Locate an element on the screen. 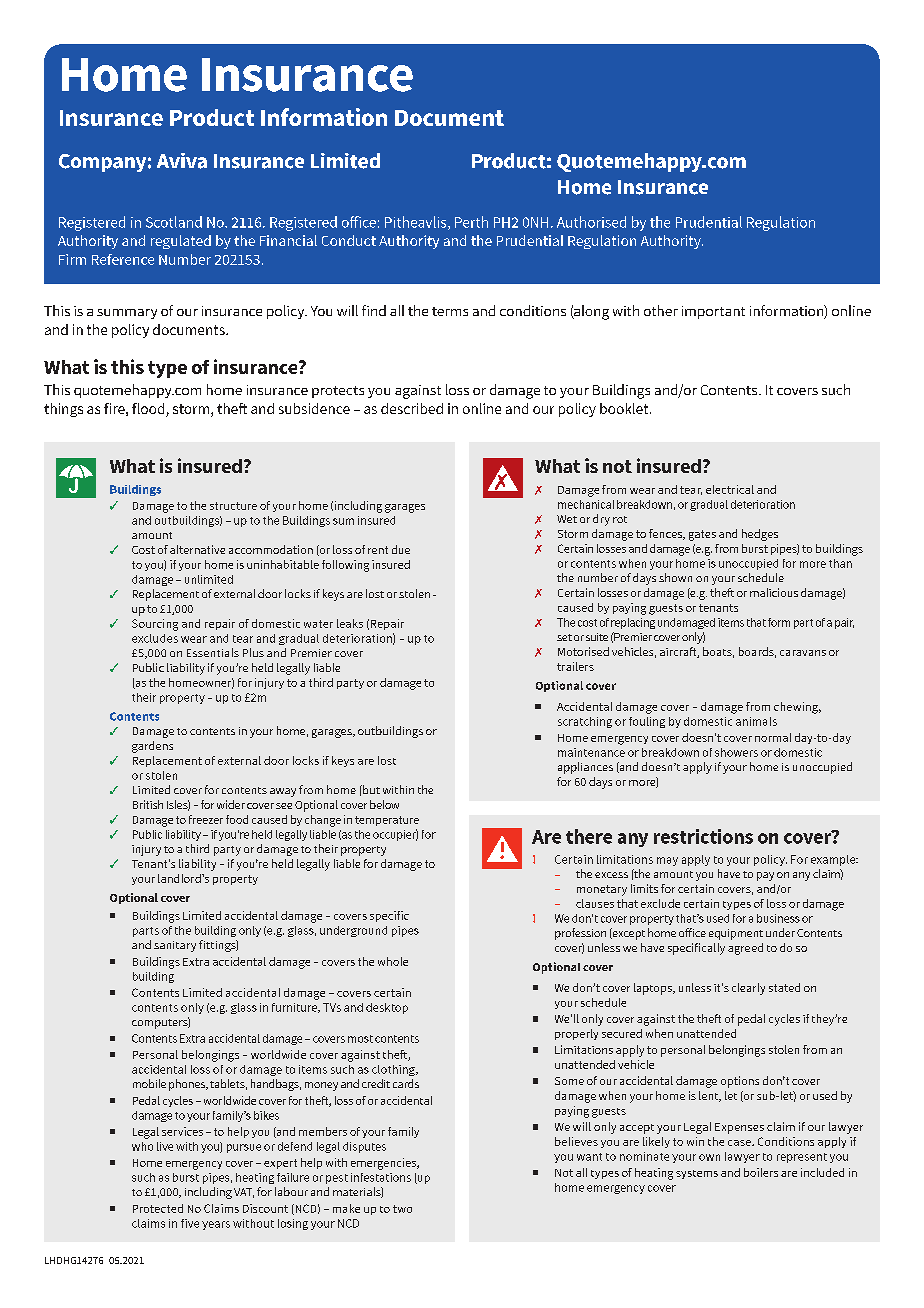  alternative is located at coordinates (197, 549).
